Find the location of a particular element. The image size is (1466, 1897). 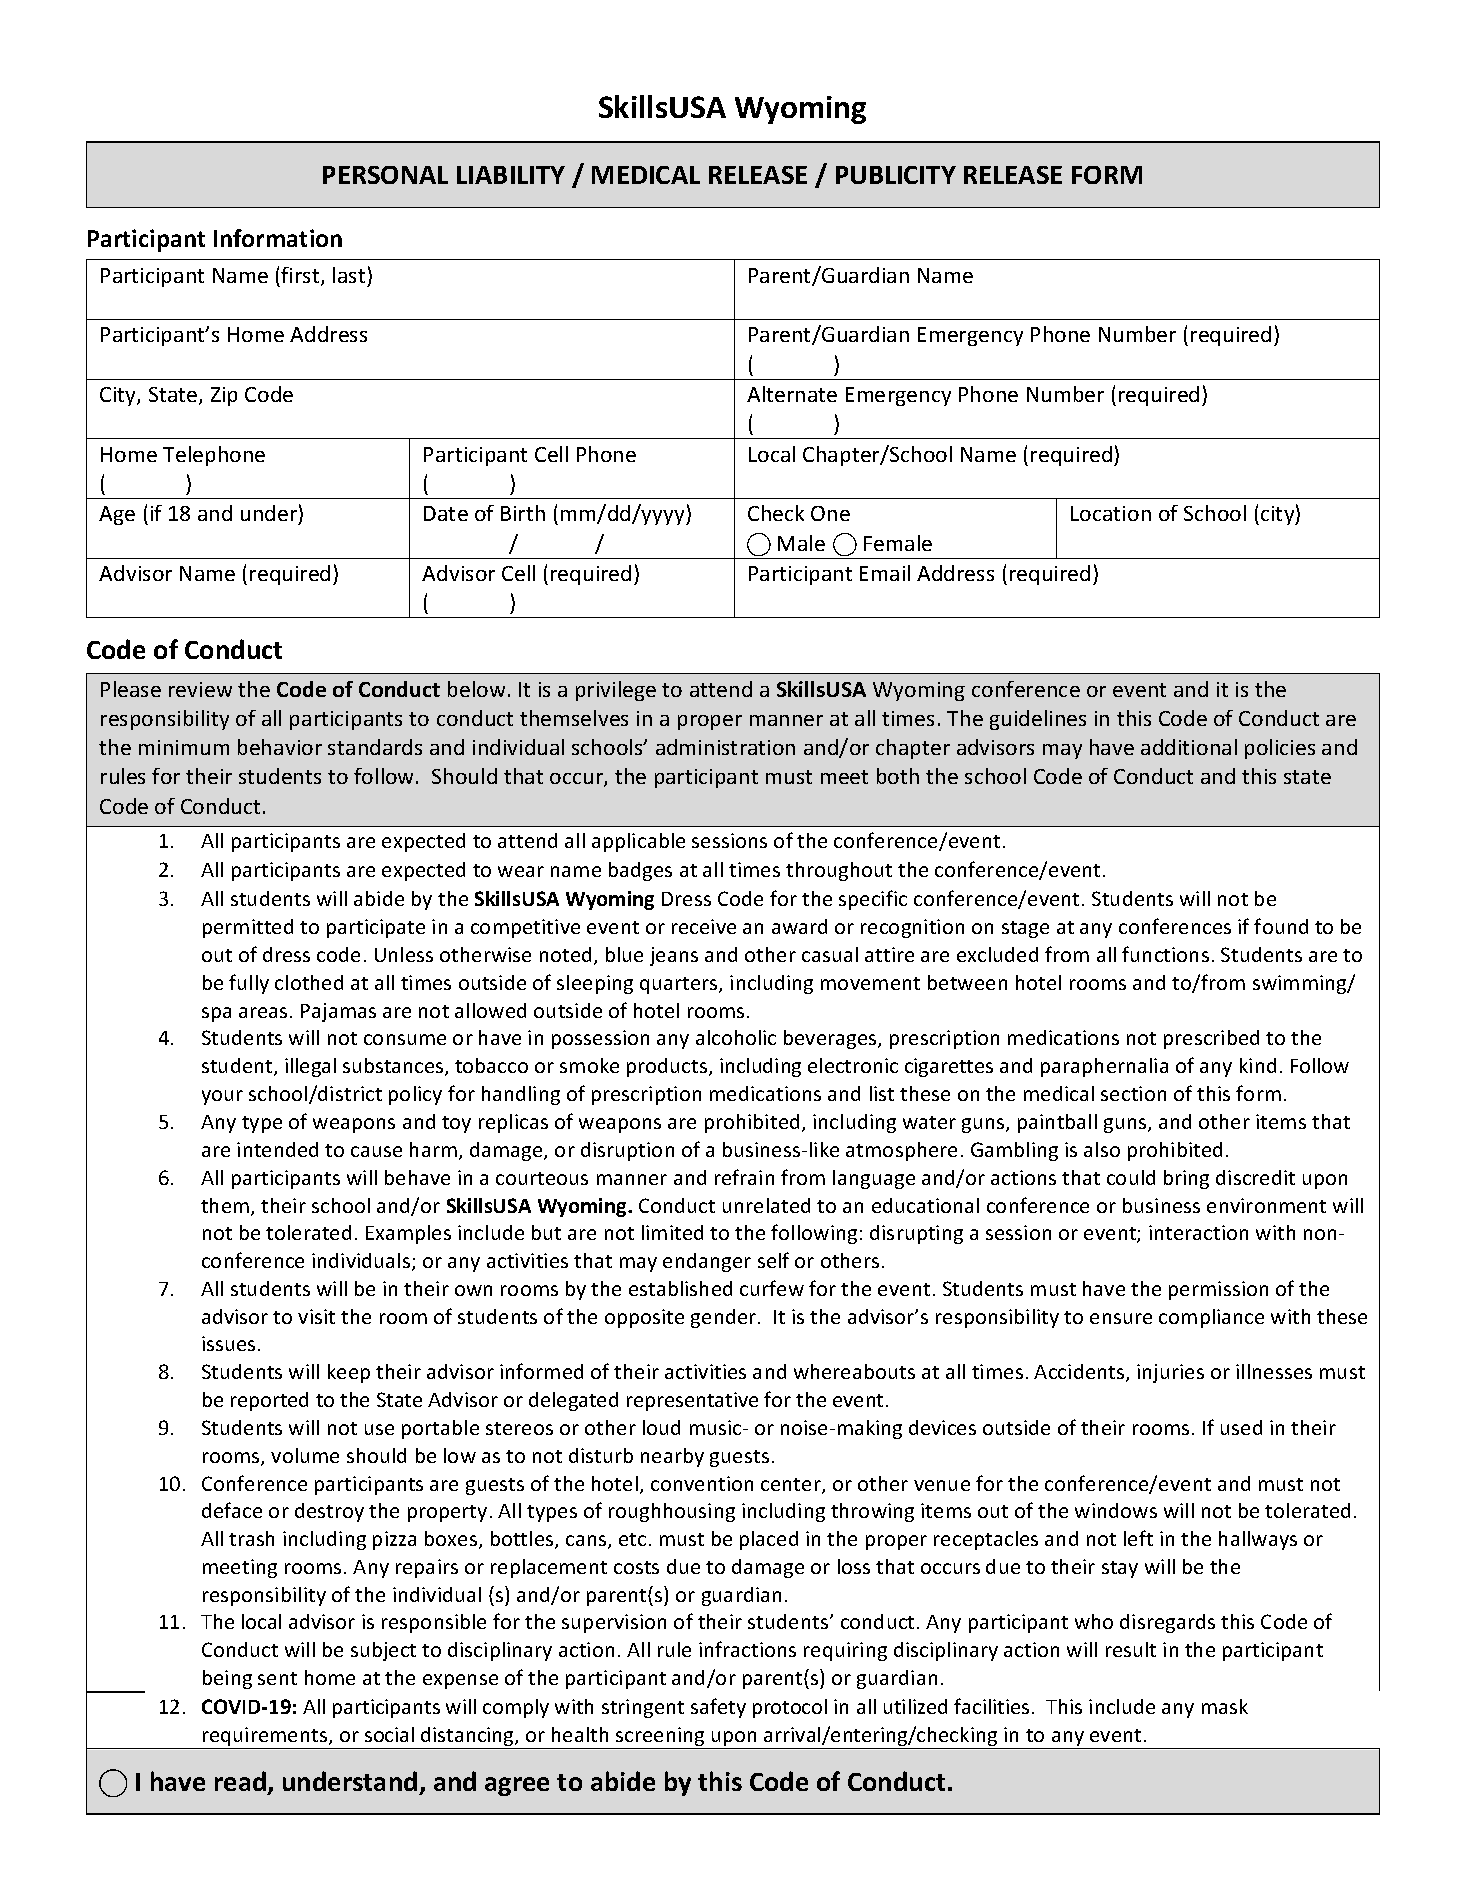

Location is located at coordinates (1111, 513).
